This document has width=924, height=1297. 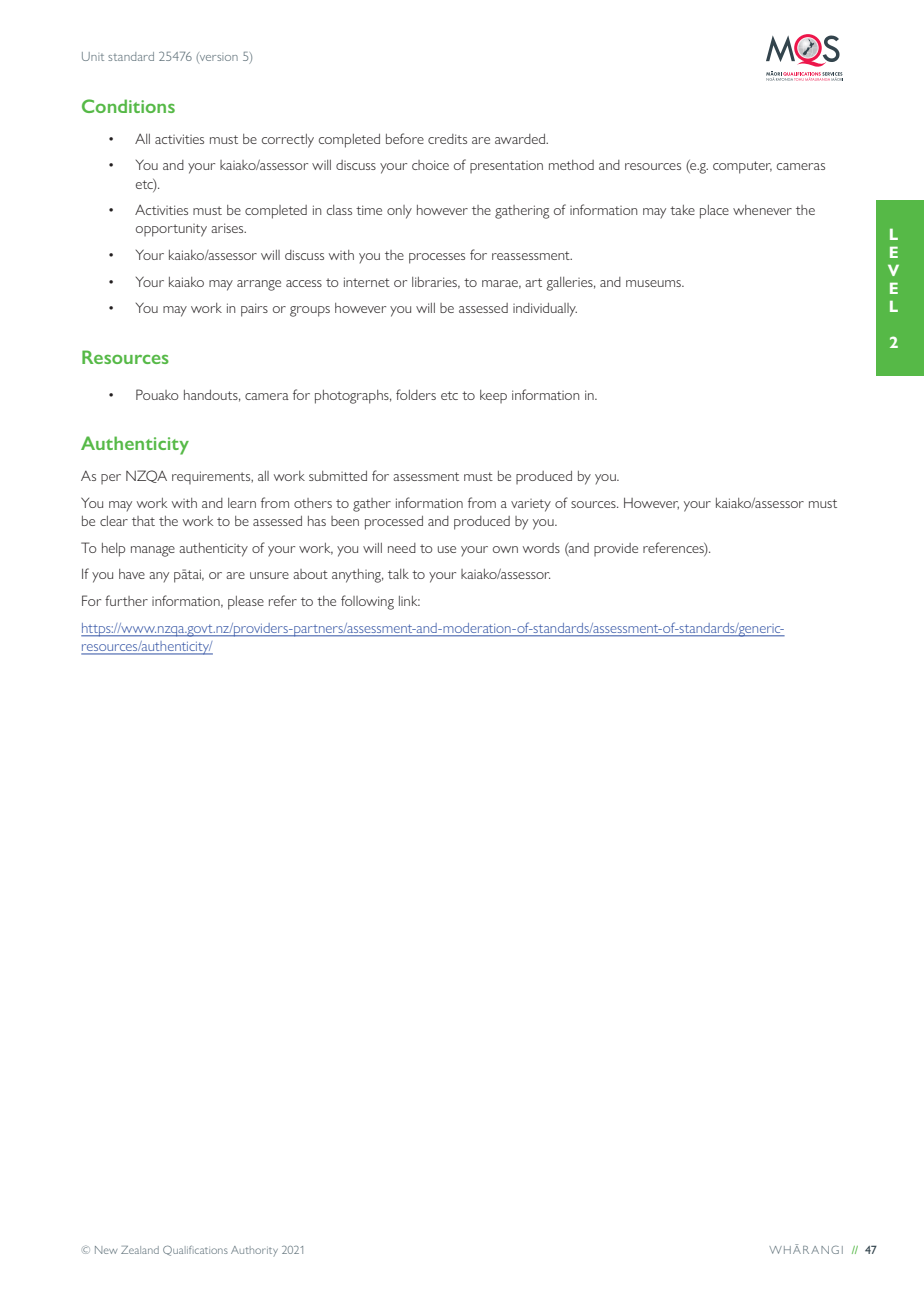 What do you see at coordinates (140, 1250) in the document?
I see `Zealand` at bounding box center [140, 1250].
